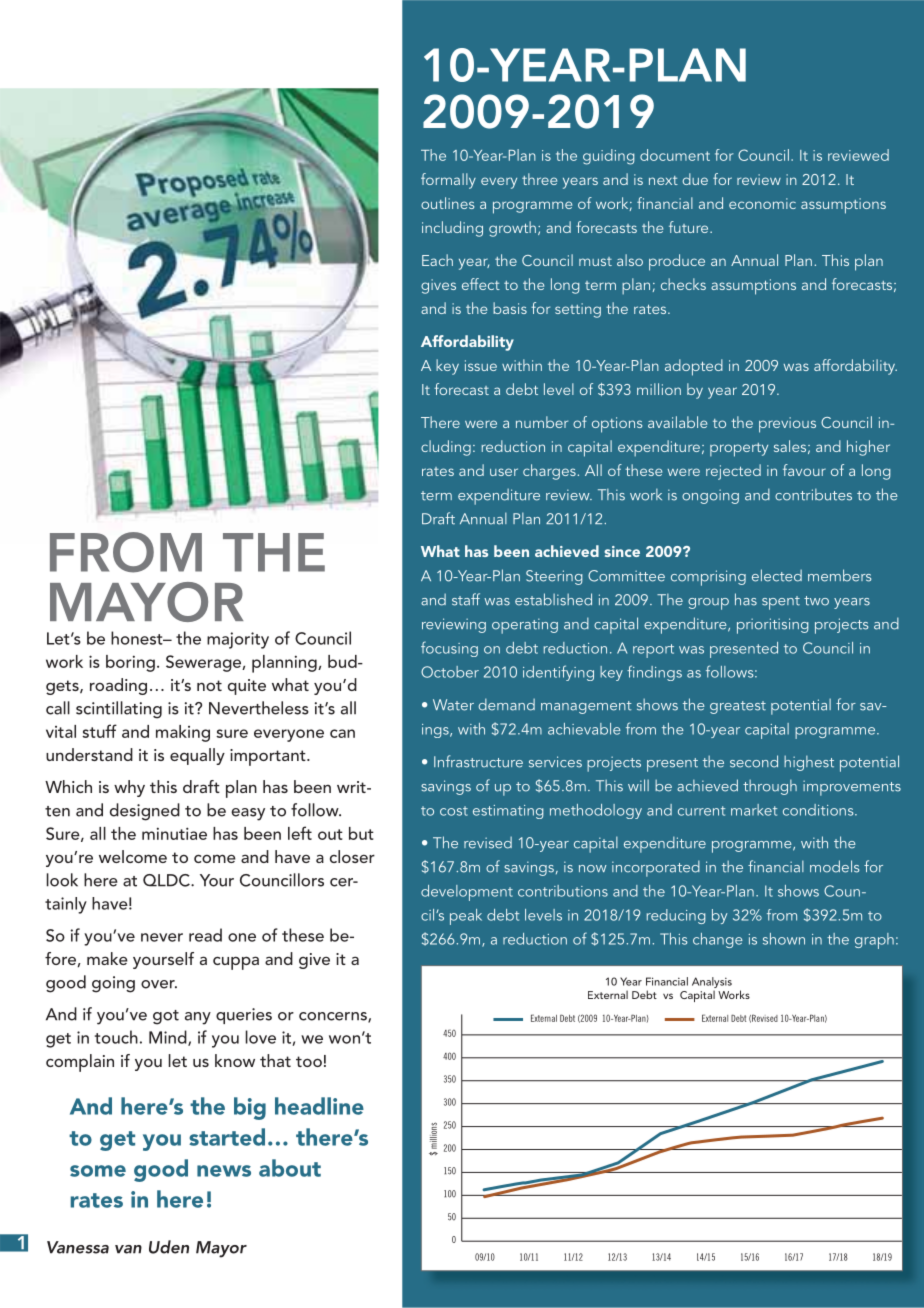  I want to click on previous, so click(787, 425).
